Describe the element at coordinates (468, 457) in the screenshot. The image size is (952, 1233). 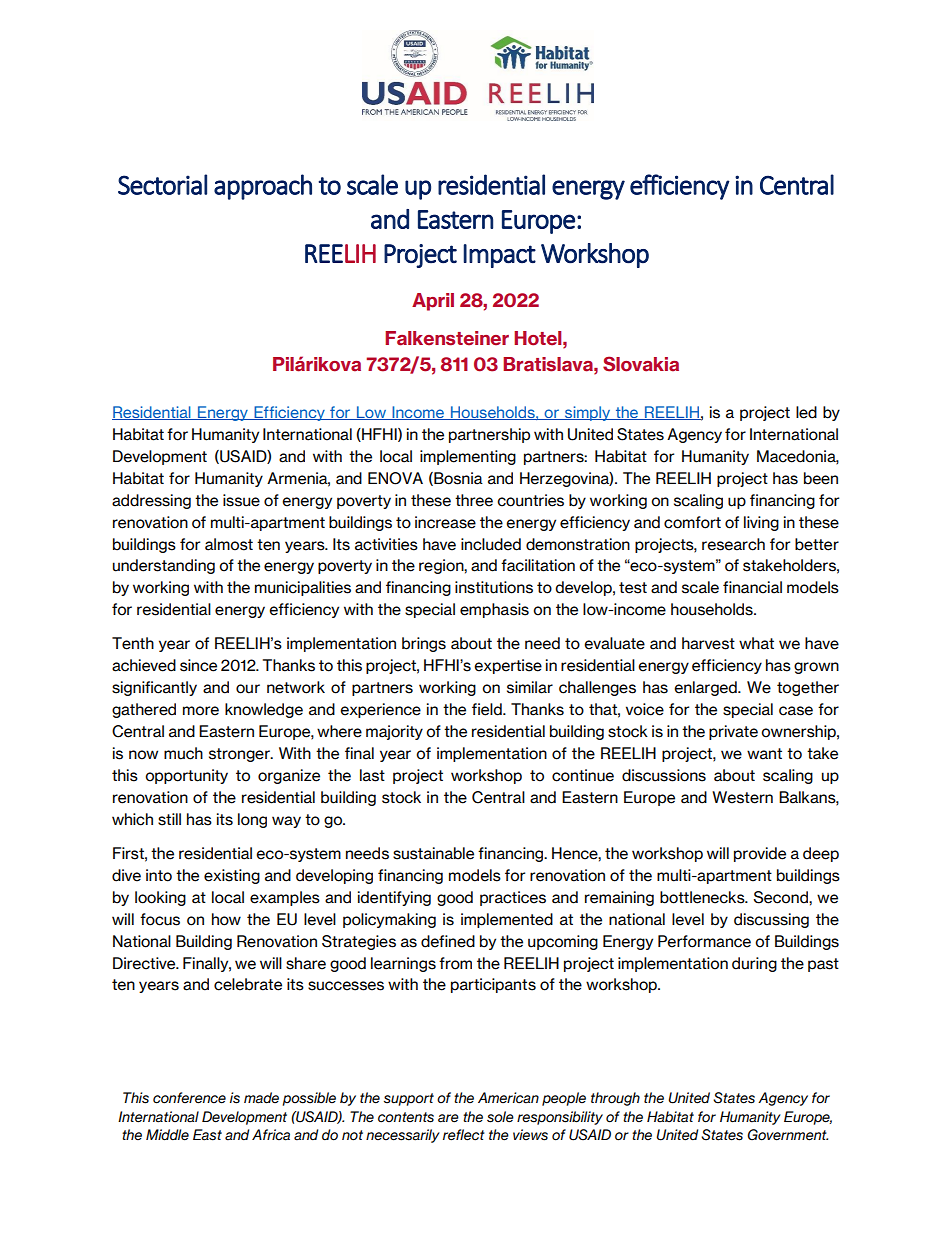
I see `implementing` at that location.
